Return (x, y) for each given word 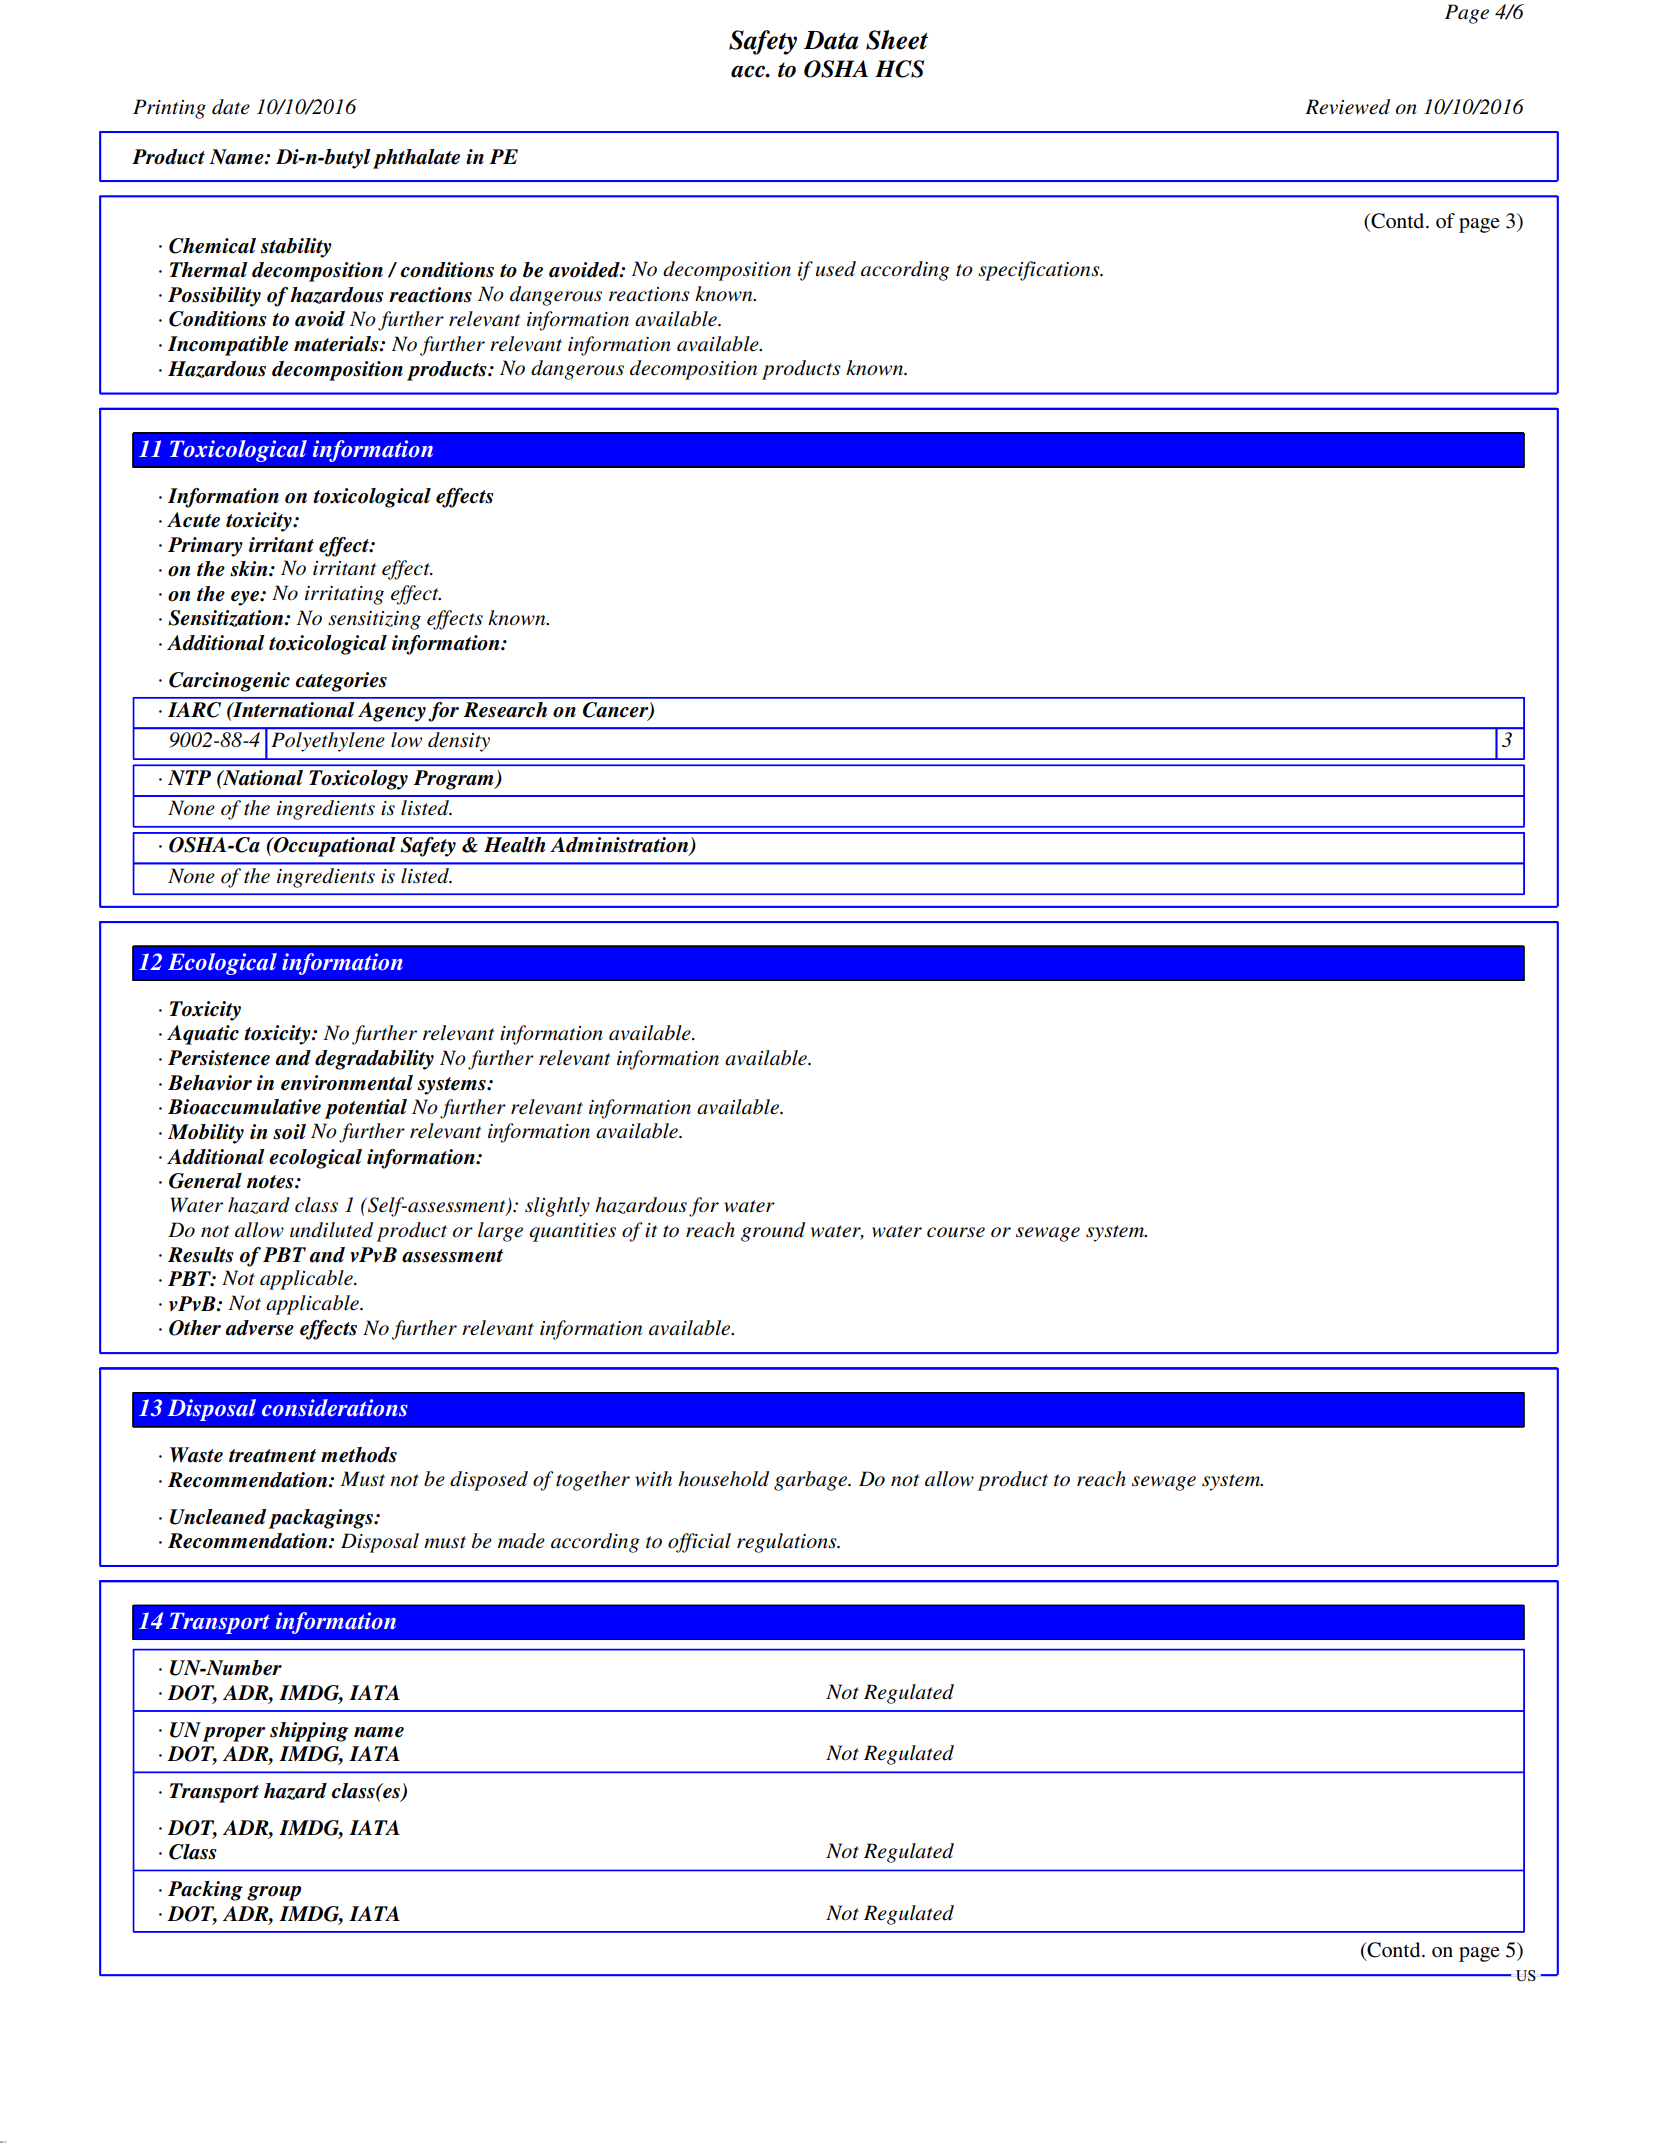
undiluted (331, 1230)
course (956, 1232)
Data (831, 40)
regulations (788, 1543)
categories (341, 682)
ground (773, 1232)
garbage (812, 1481)
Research (505, 710)
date (231, 107)
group (274, 1893)
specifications (1040, 271)
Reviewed (1347, 107)
